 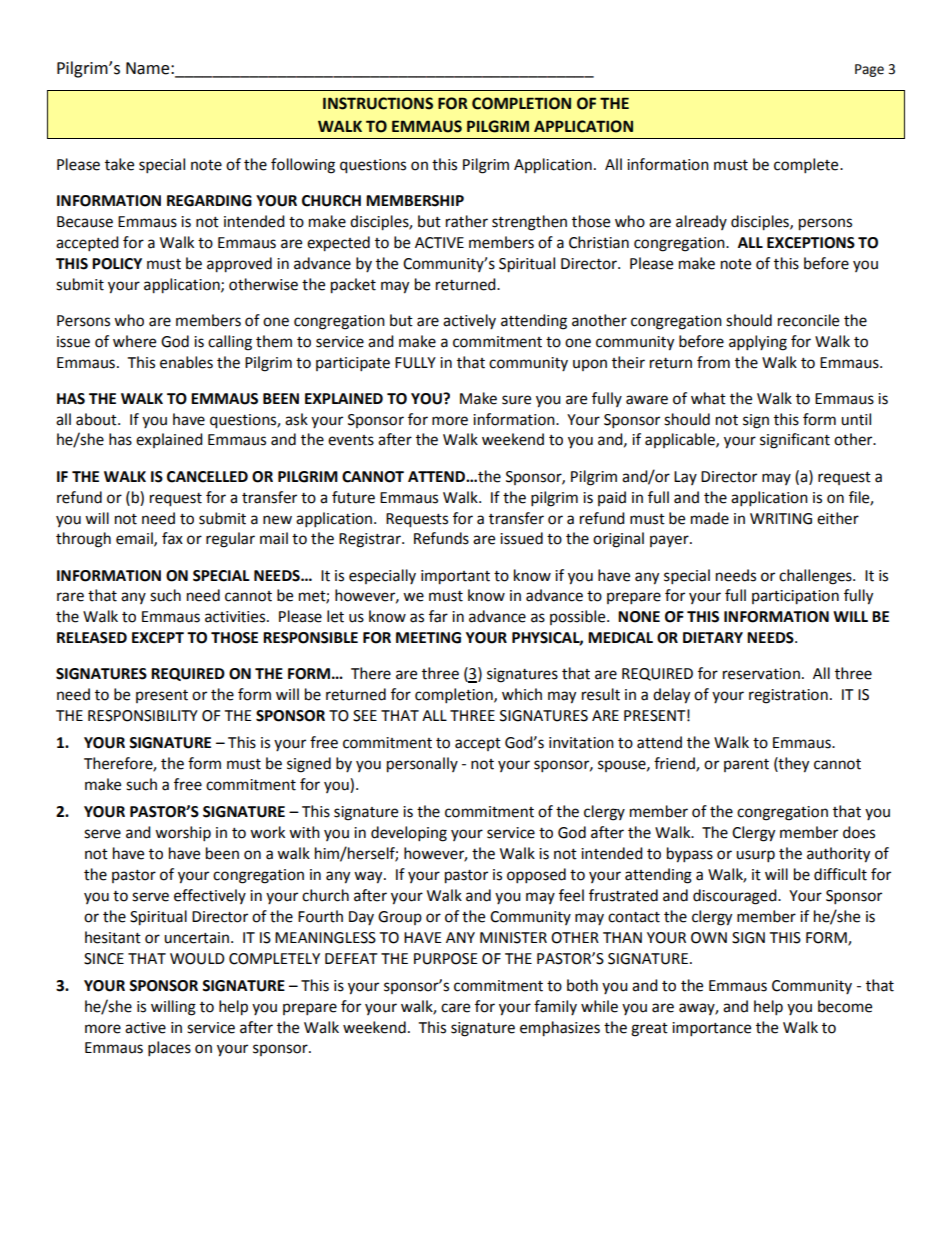 I want to click on sure, so click(x=516, y=400).
